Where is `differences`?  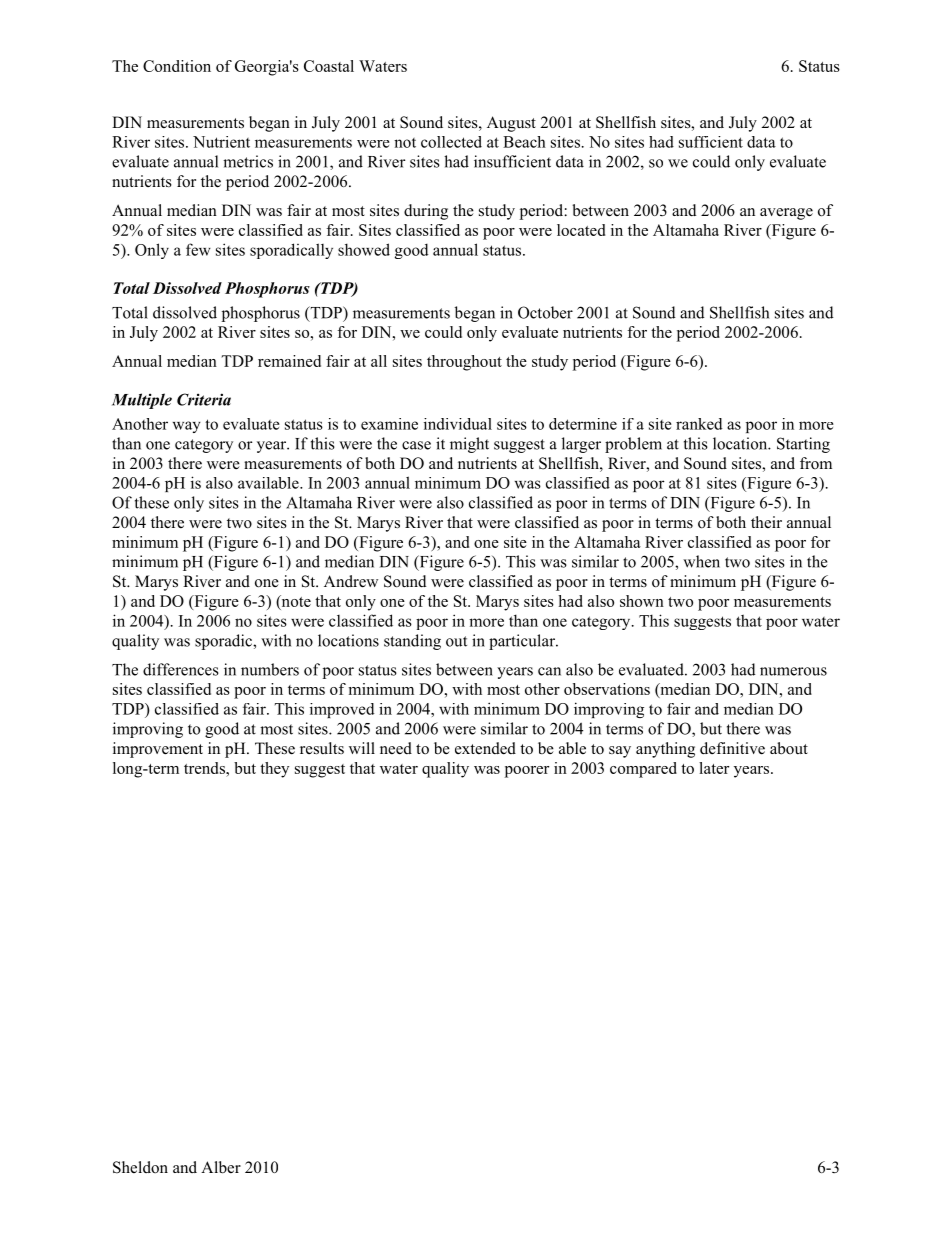 differences is located at coordinates (181, 669).
